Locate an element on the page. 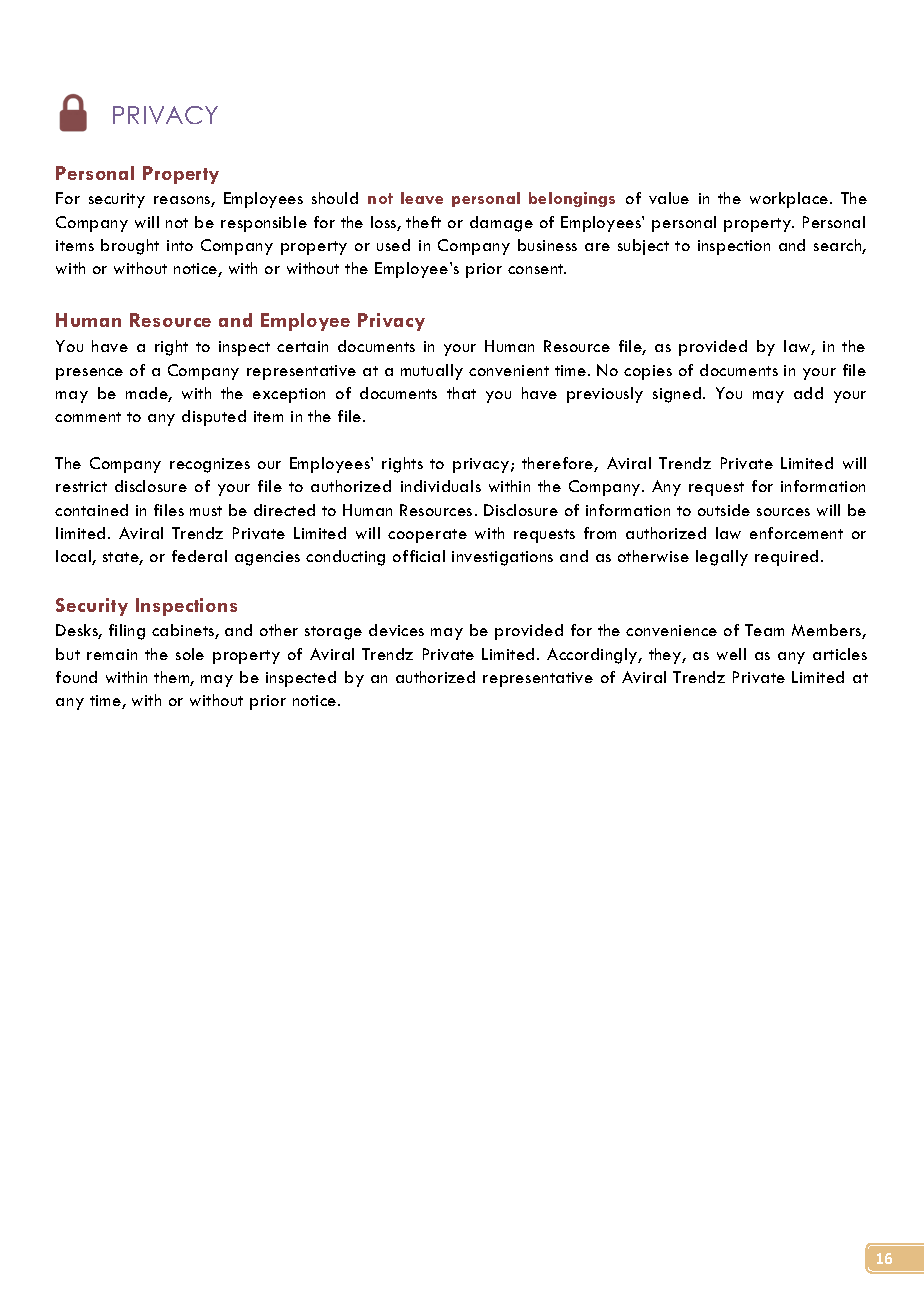 The width and height of the image is (924, 1308). devices is located at coordinates (396, 630).
